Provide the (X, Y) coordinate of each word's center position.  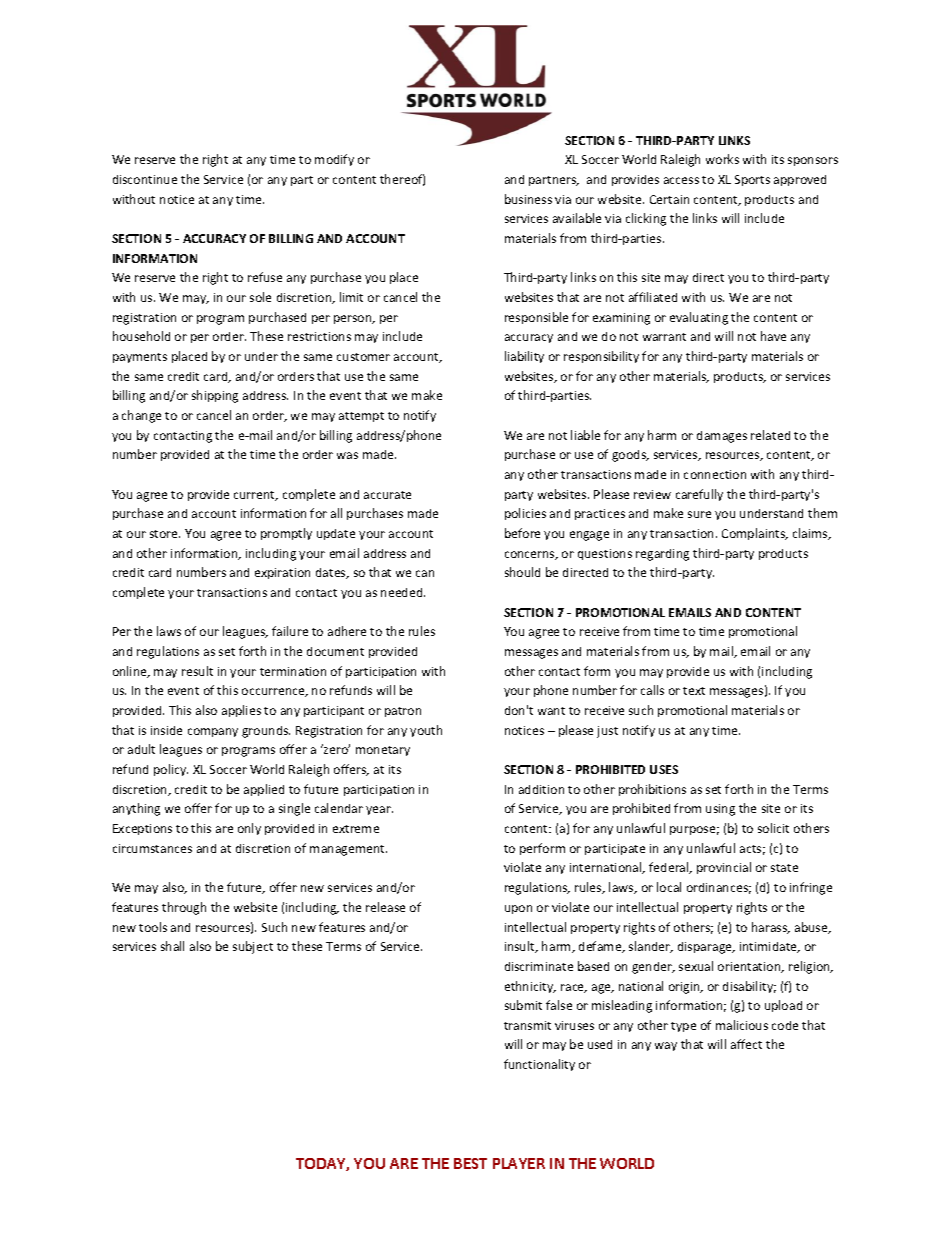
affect (746, 1044)
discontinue (145, 179)
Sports (752, 180)
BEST (470, 1163)
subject (253, 947)
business (528, 199)
